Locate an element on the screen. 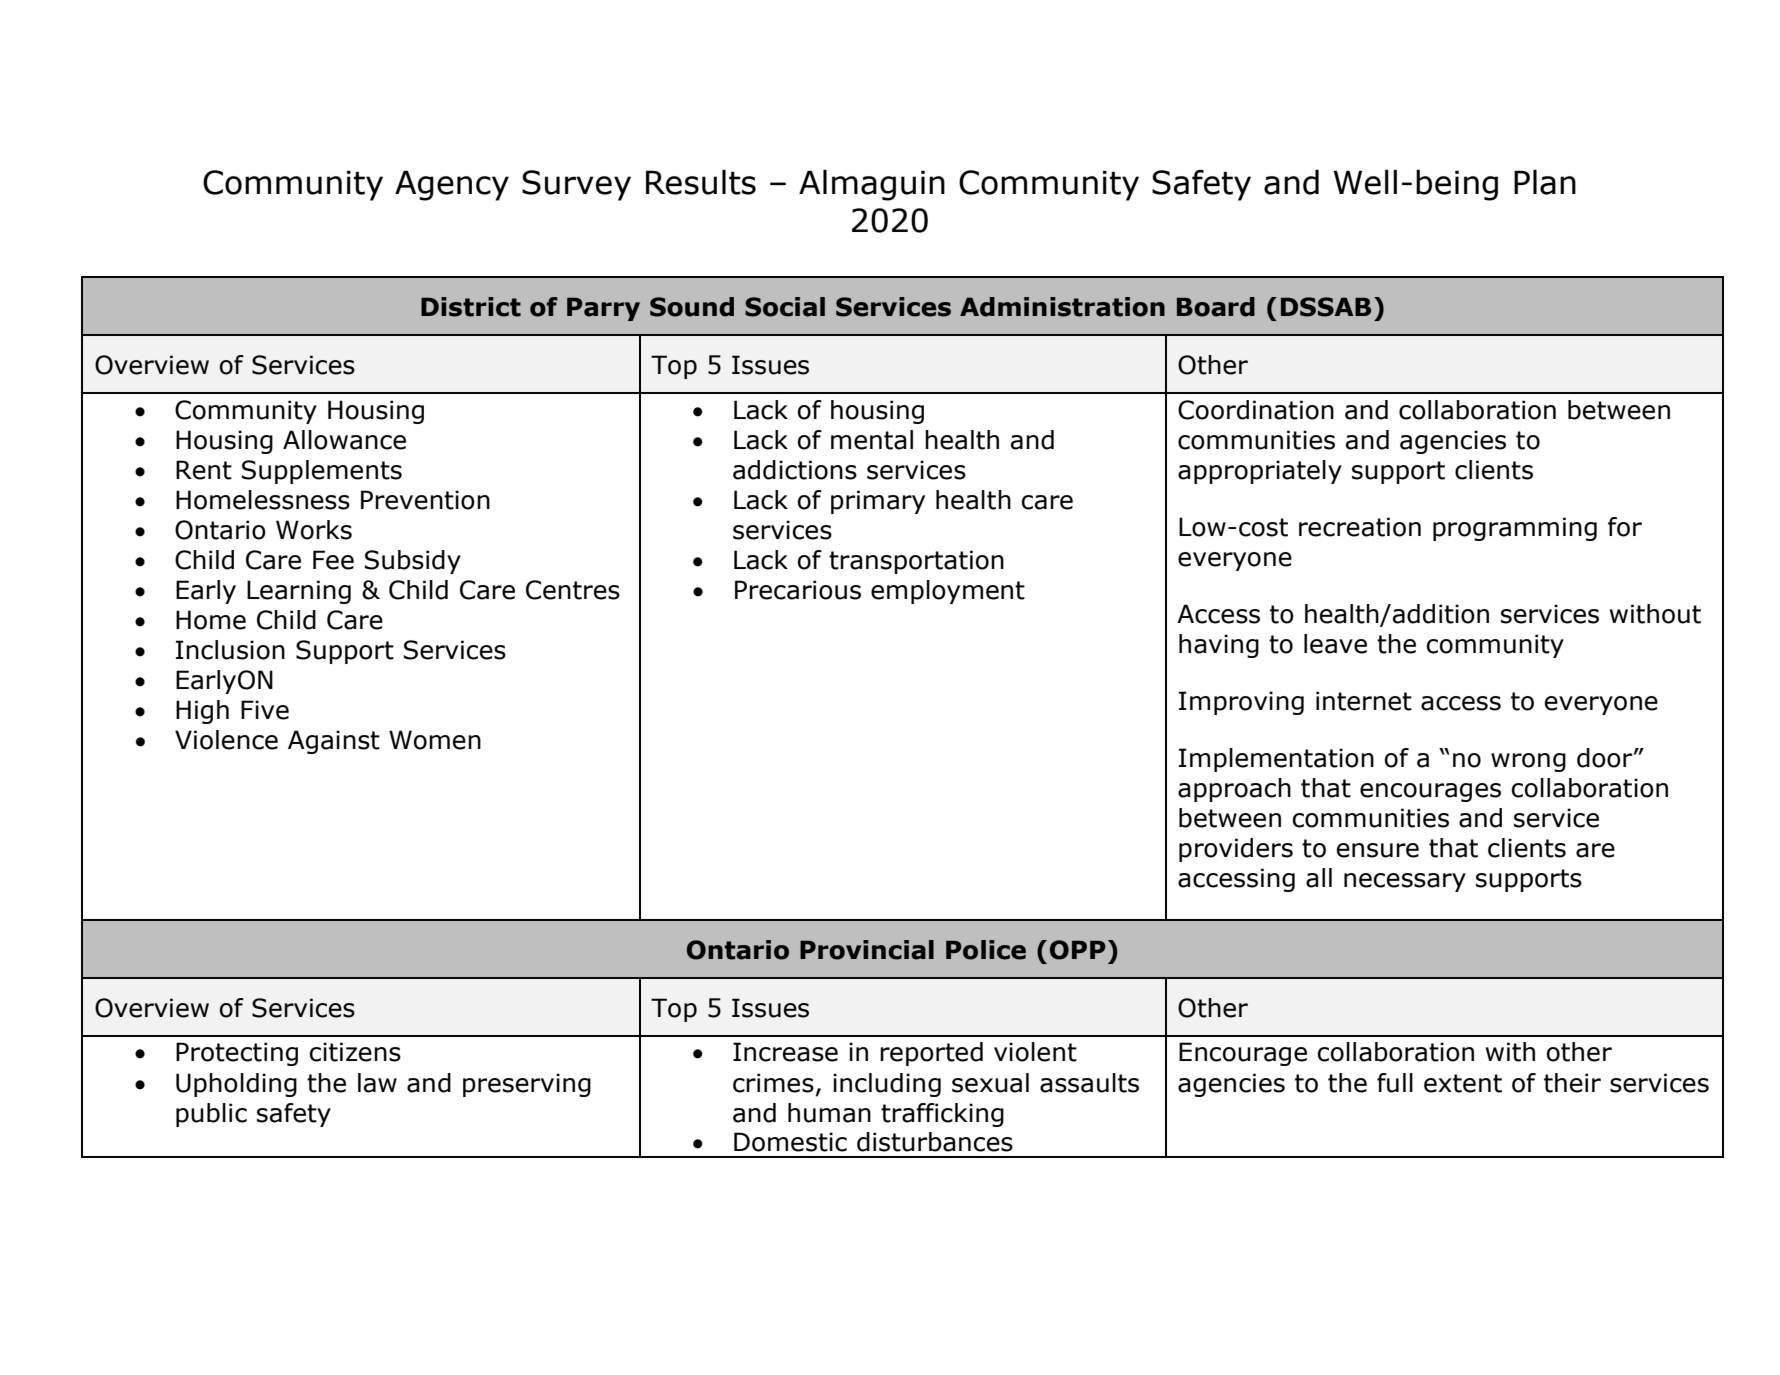  employment is located at coordinates (948, 592).
